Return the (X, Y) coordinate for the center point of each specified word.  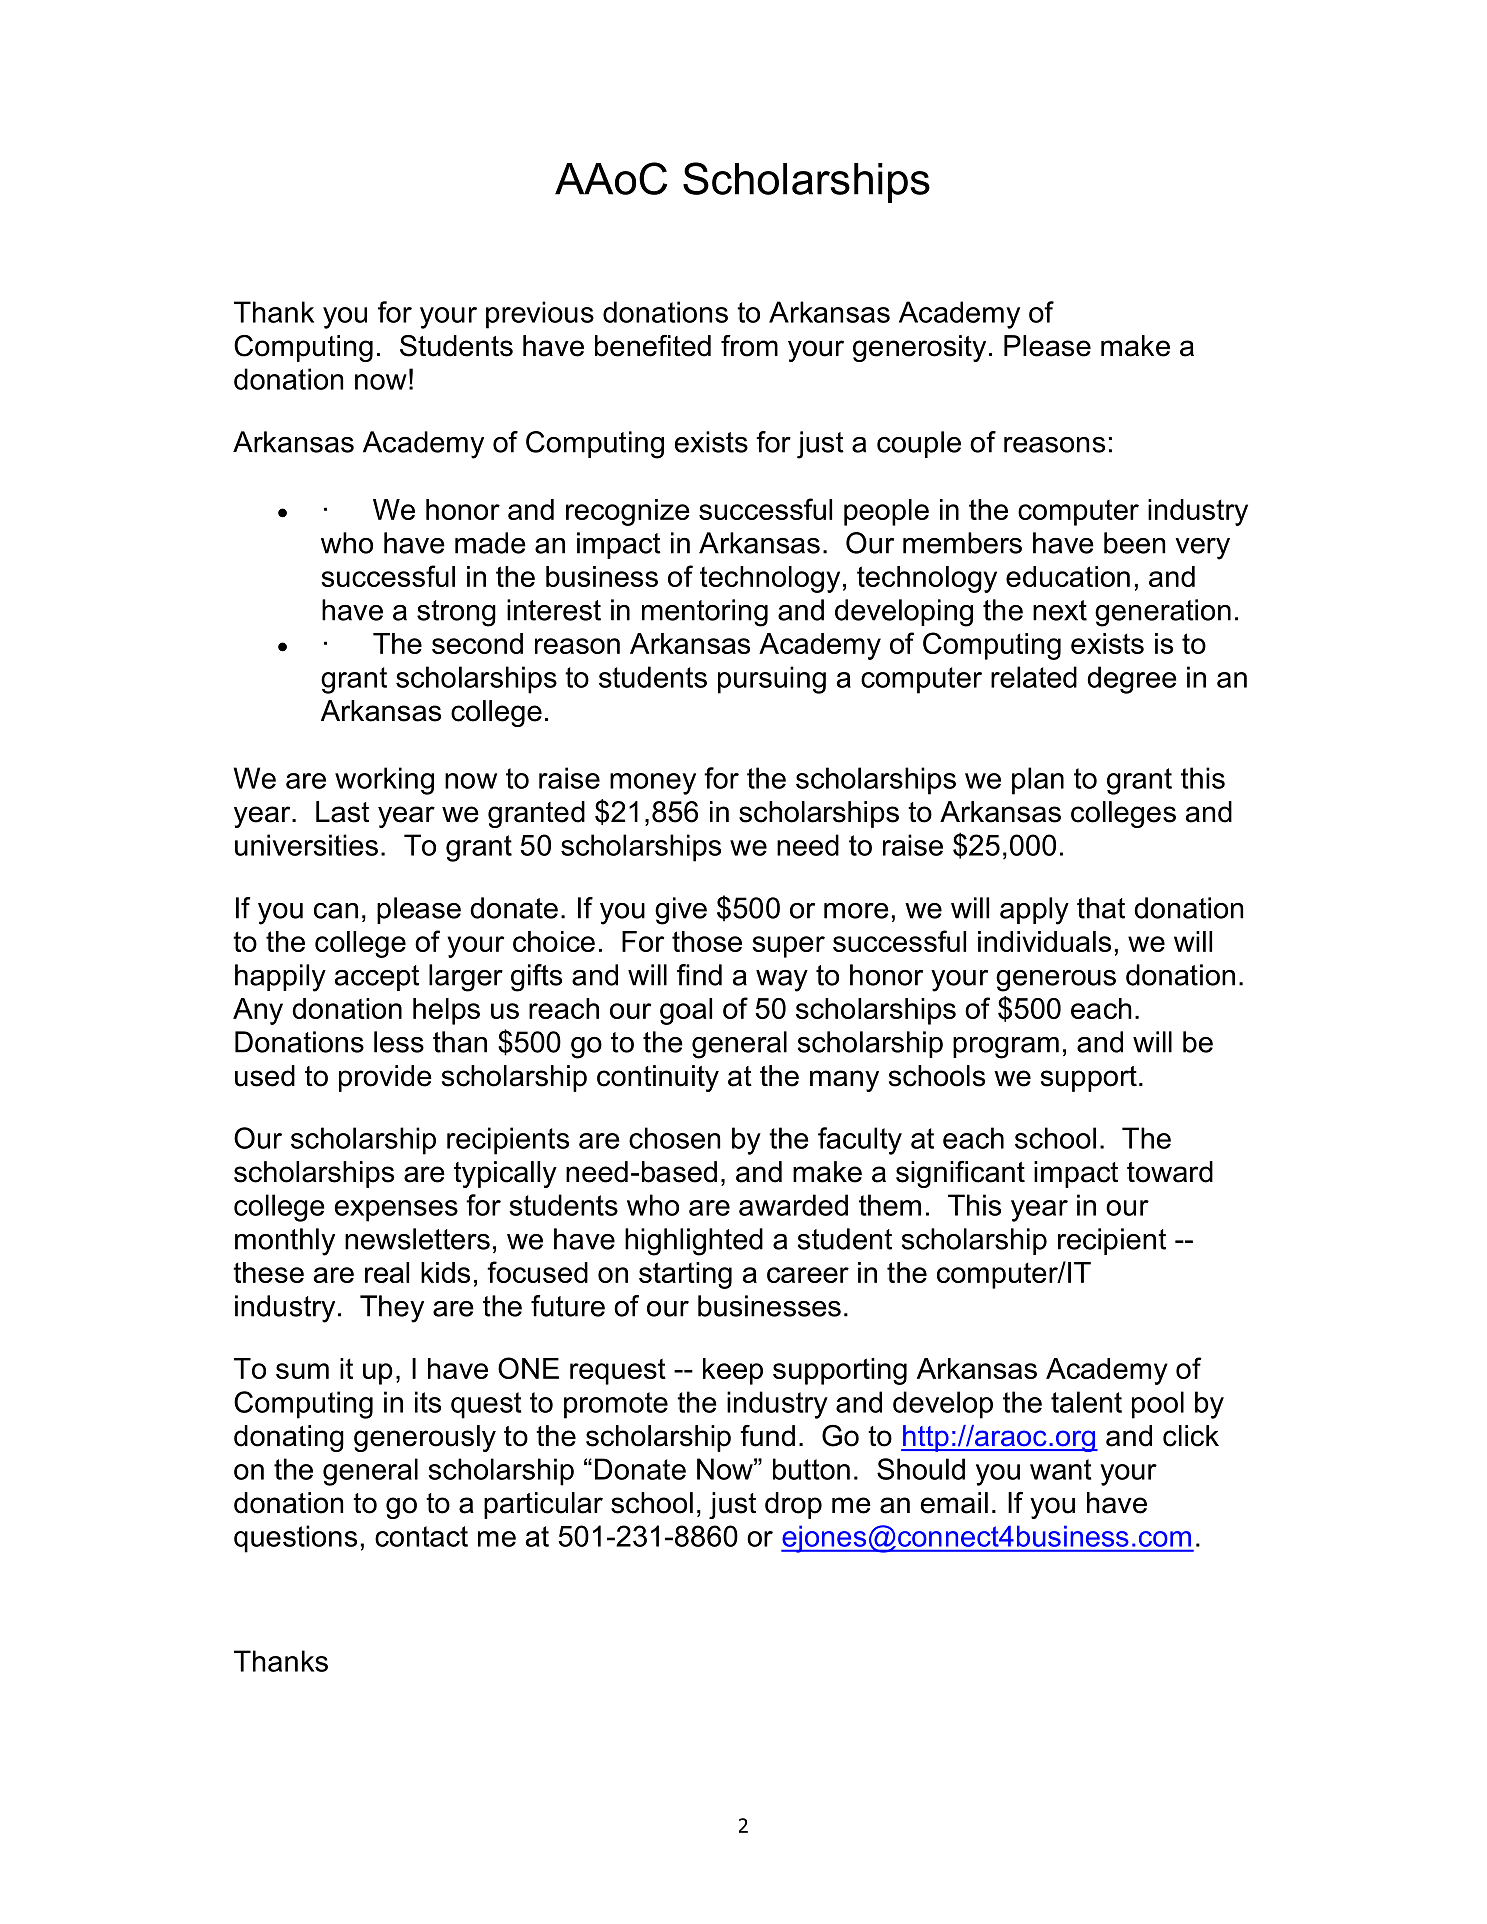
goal (686, 1011)
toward (1170, 1172)
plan (1038, 781)
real (387, 1272)
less (399, 1042)
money (653, 784)
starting (685, 1275)
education (1068, 576)
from (749, 346)
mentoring (705, 613)
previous (540, 315)
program (1006, 1048)
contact (421, 1536)
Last (342, 812)
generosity (919, 348)
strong (456, 613)
